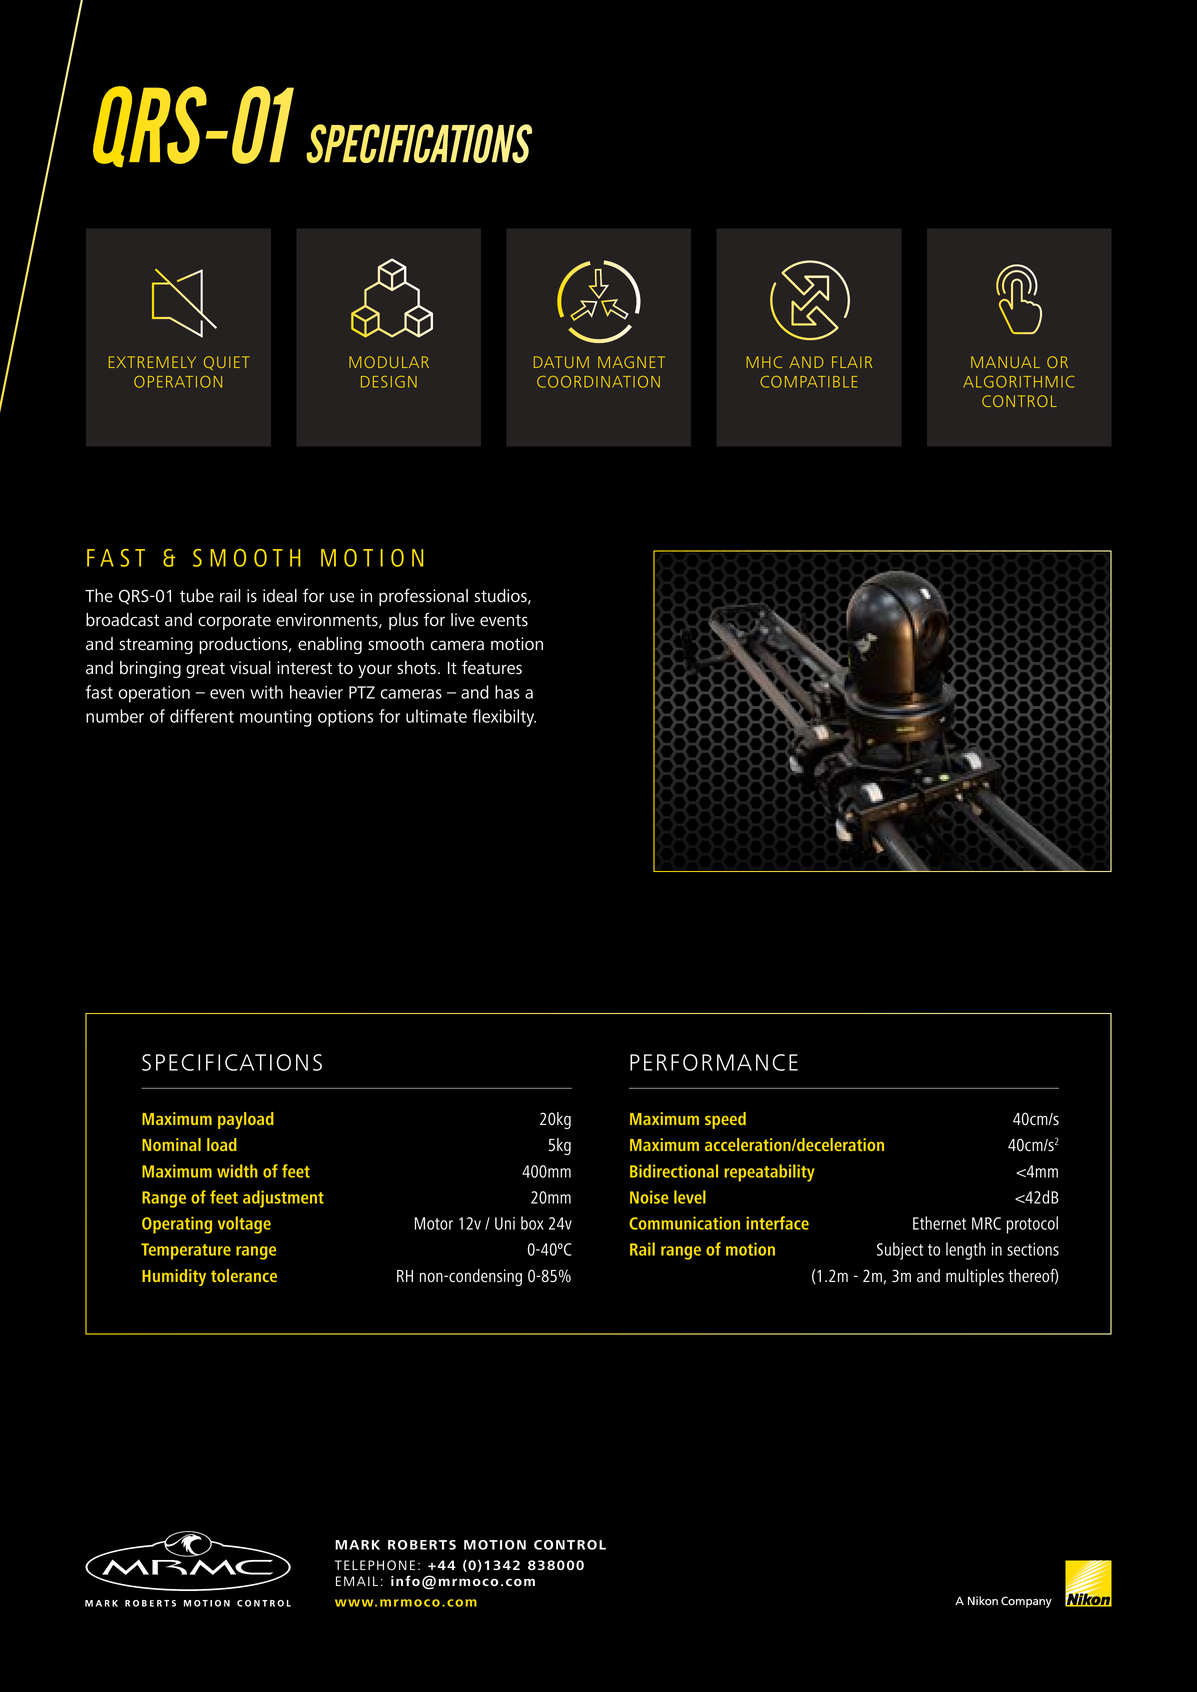 The image size is (1197, 1692). Describe the element at coordinates (900, 1251) in the page. I see `Subject` at that location.
